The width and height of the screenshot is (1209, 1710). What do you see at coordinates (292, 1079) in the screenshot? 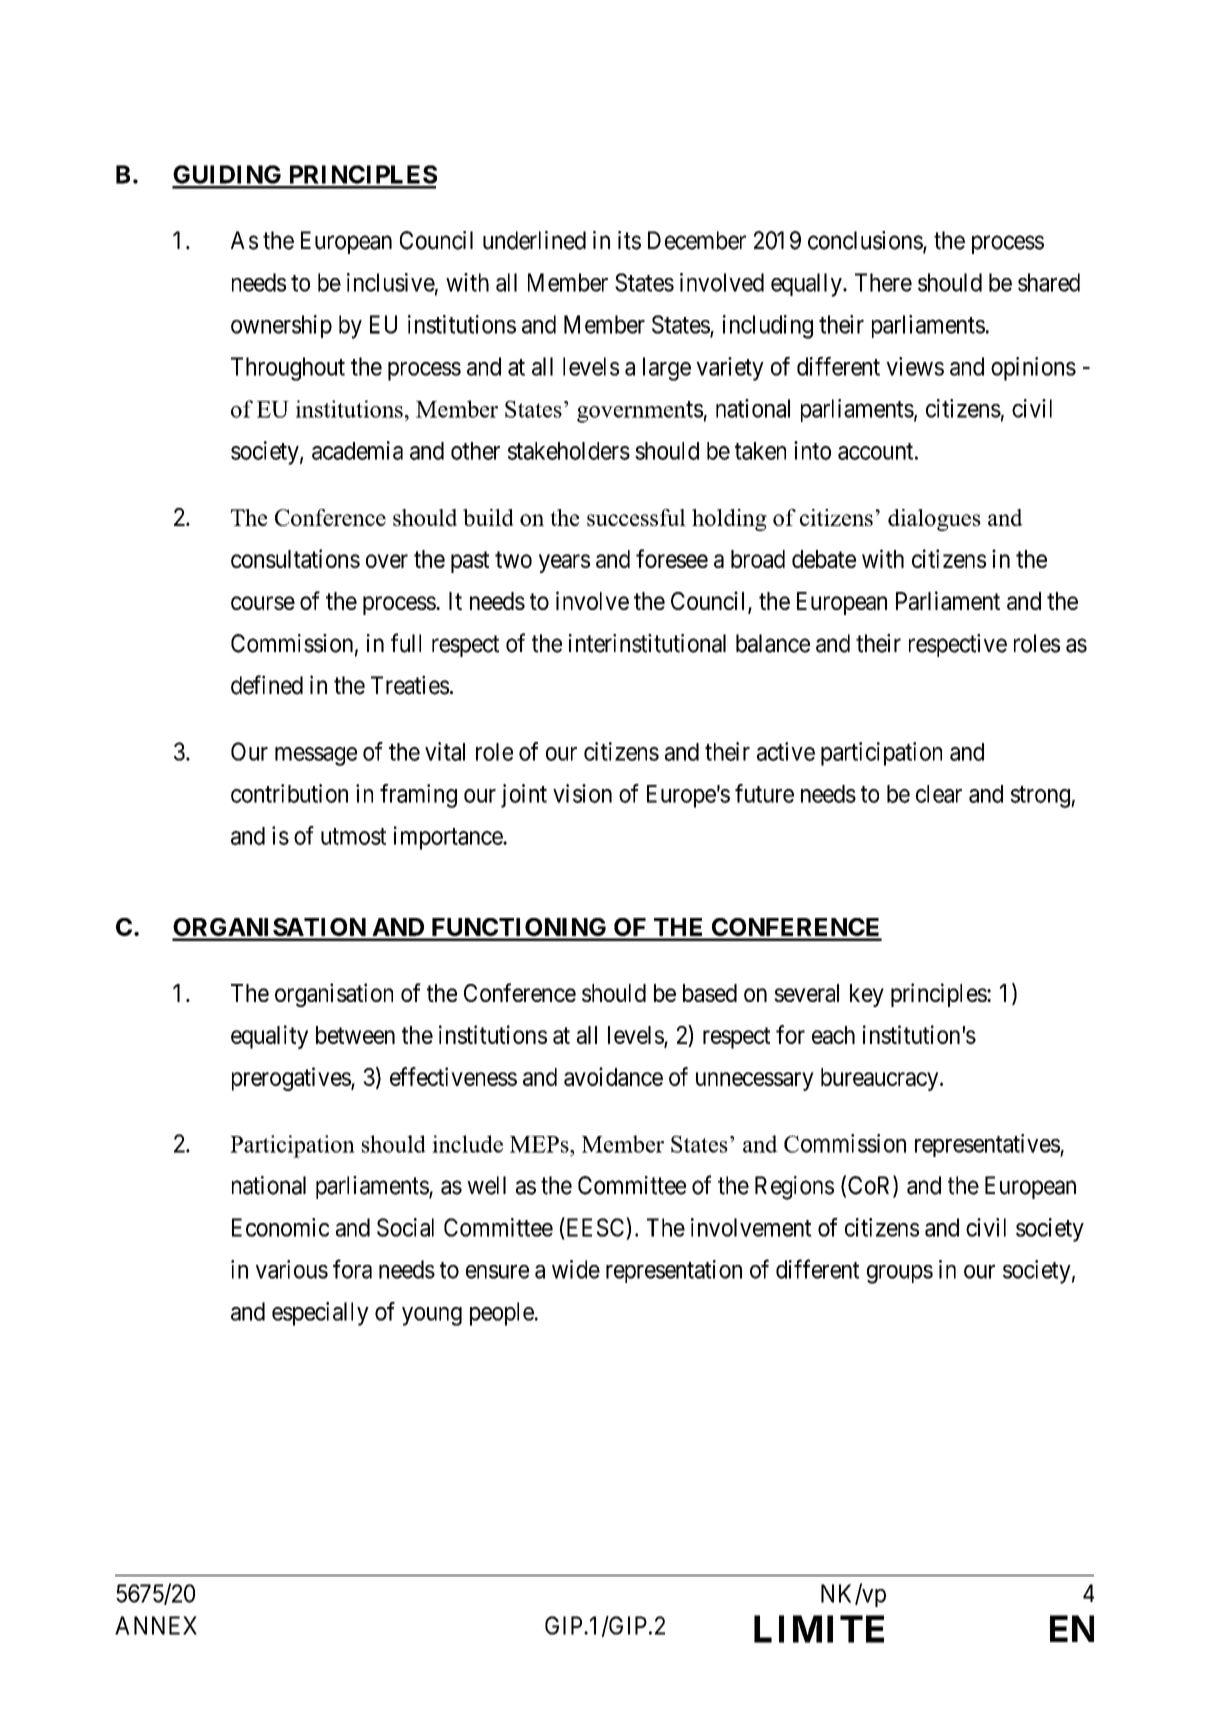
I see `prerogatives` at bounding box center [292, 1079].
